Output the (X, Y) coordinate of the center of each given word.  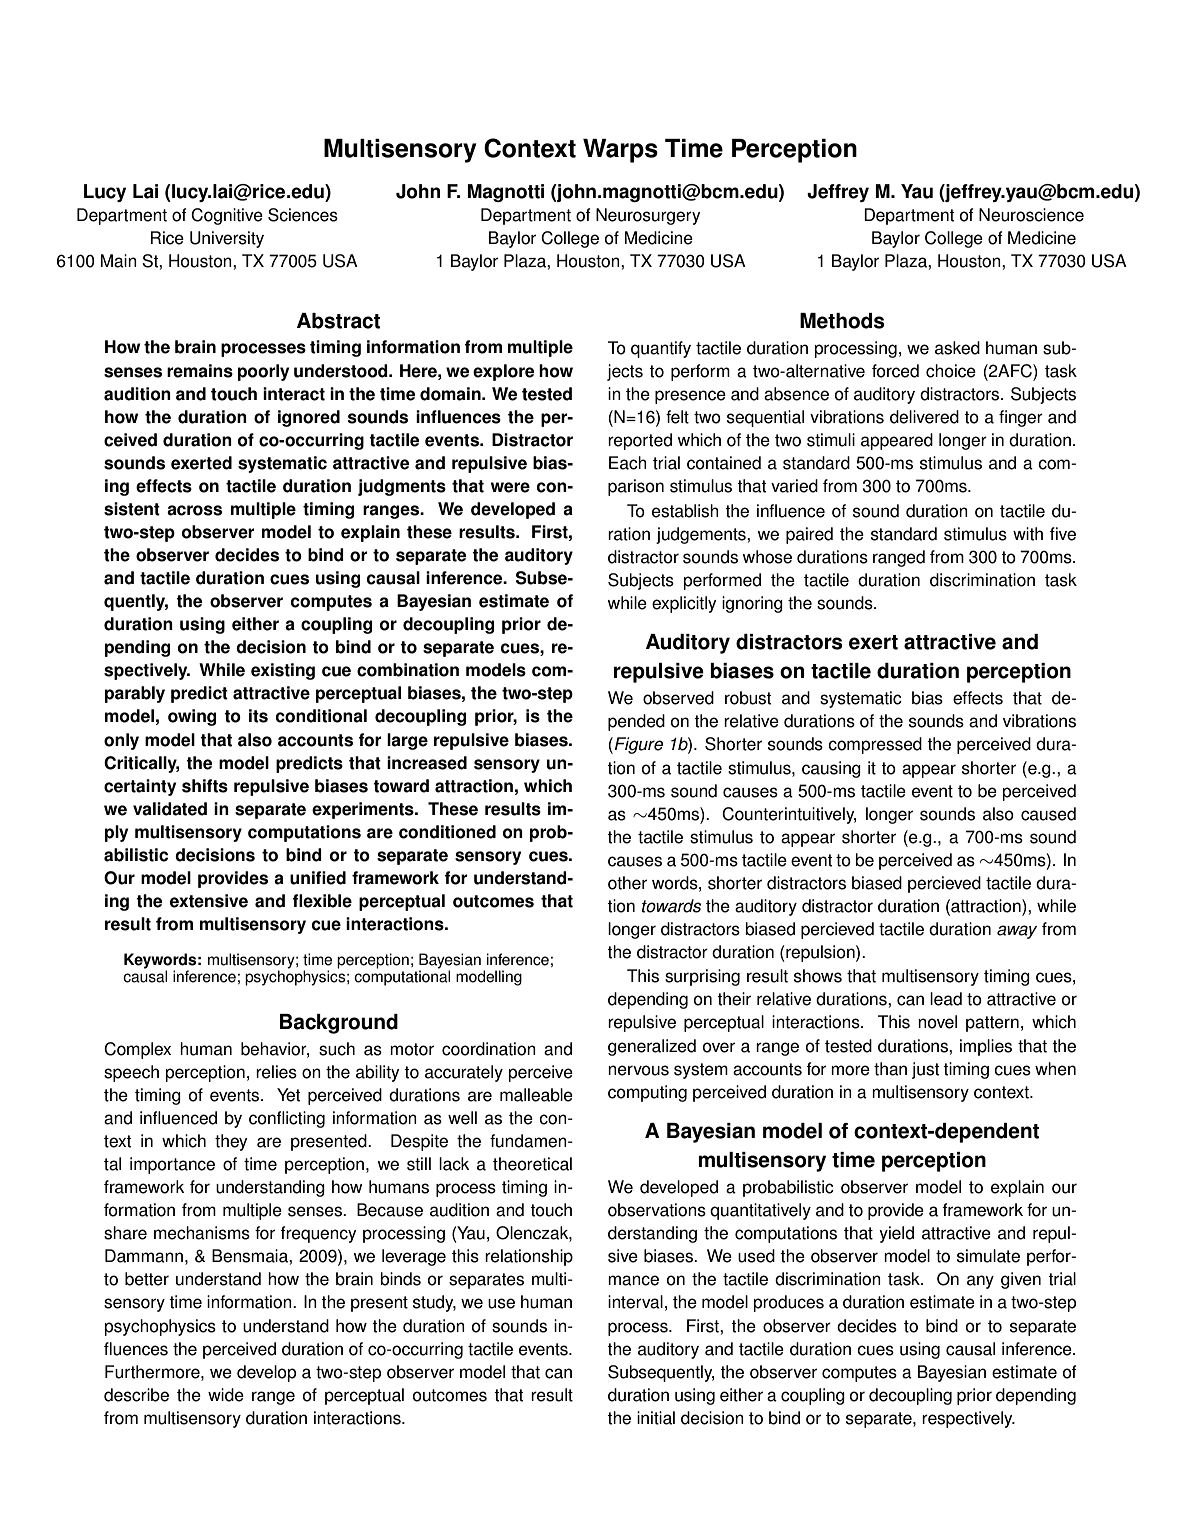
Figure (639, 745)
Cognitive (227, 216)
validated (170, 809)
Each (628, 463)
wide (226, 1395)
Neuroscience (1031, 215)
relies (276, 1072)
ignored (309, 418)
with (1028, 534)
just (925, 1070)
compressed (875, 745)
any (980, 1282)
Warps (620, 151)
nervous (638, 1070)
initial (656, 1418)
